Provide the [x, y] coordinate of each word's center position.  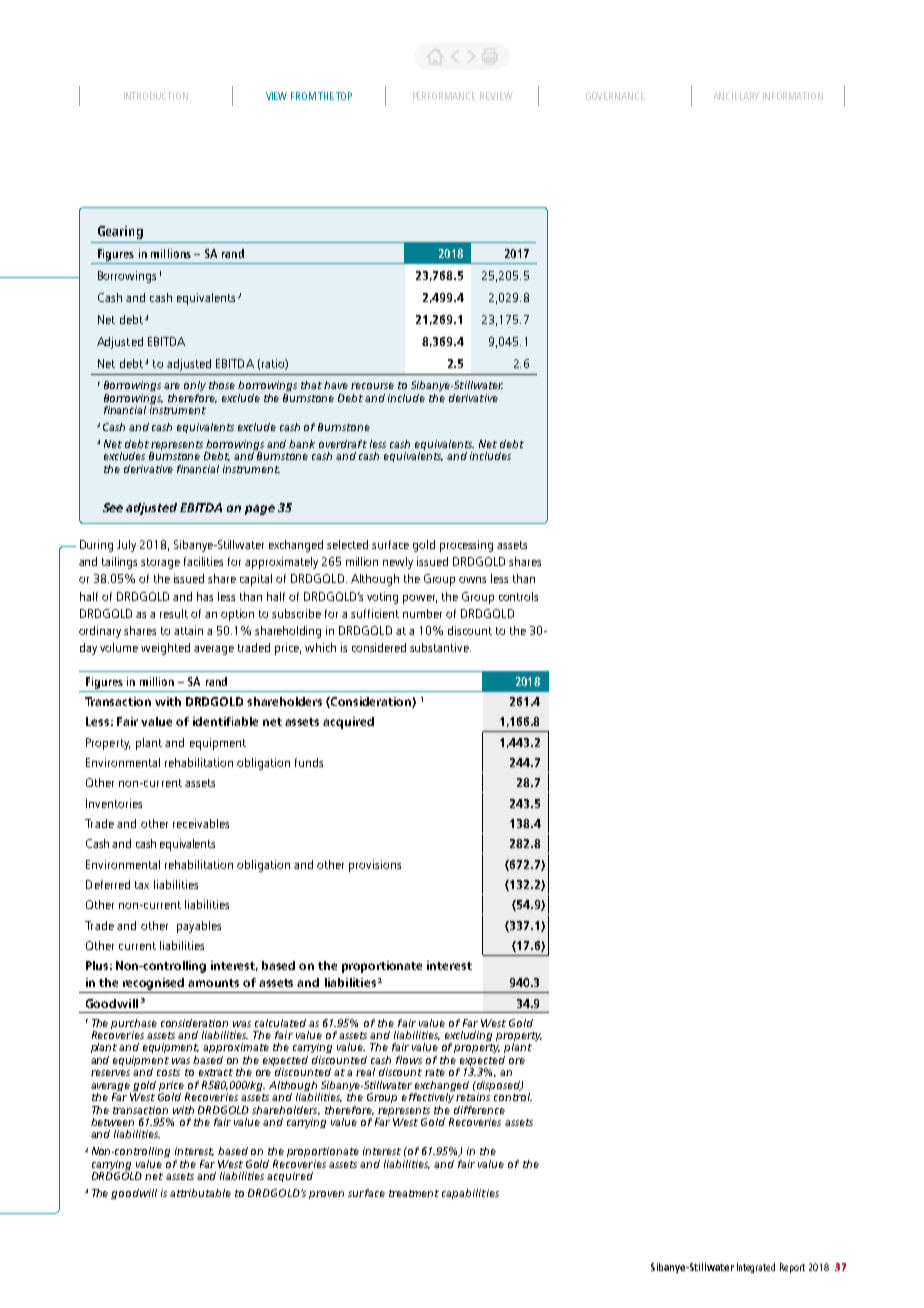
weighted [165, 649]
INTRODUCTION [156, 96]
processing [466, 546]
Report [792, 1268]
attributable [200, 1193]
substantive [440, 647]
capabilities [470, 1194]
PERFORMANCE [444, 96]
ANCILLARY [736, 96]
